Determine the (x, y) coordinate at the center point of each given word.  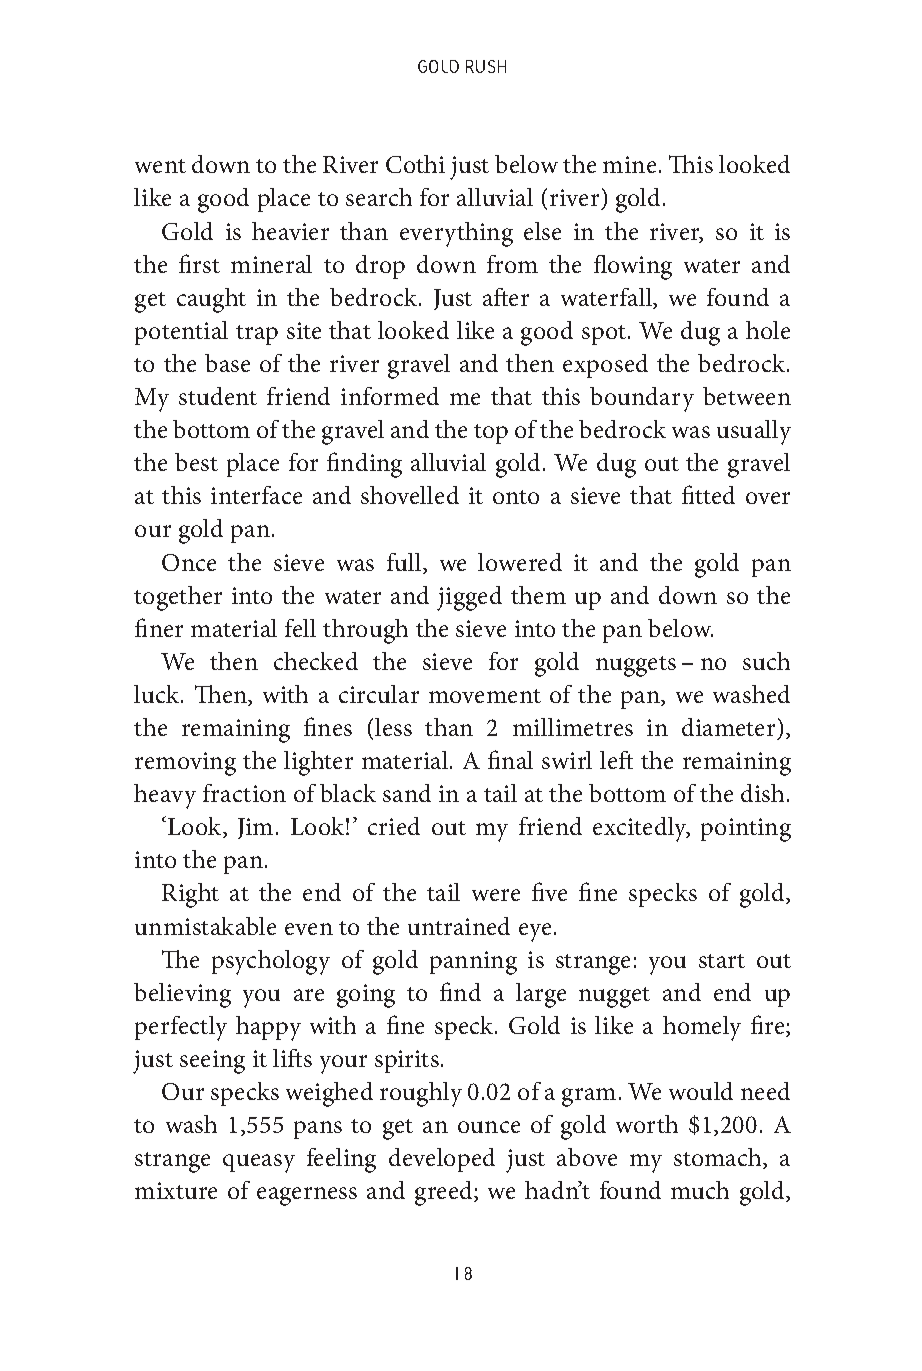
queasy (259, 1163)
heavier (290, 231)
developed (442, 1160)
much (700, 1190)
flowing (633, 267)
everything (456, 234)
